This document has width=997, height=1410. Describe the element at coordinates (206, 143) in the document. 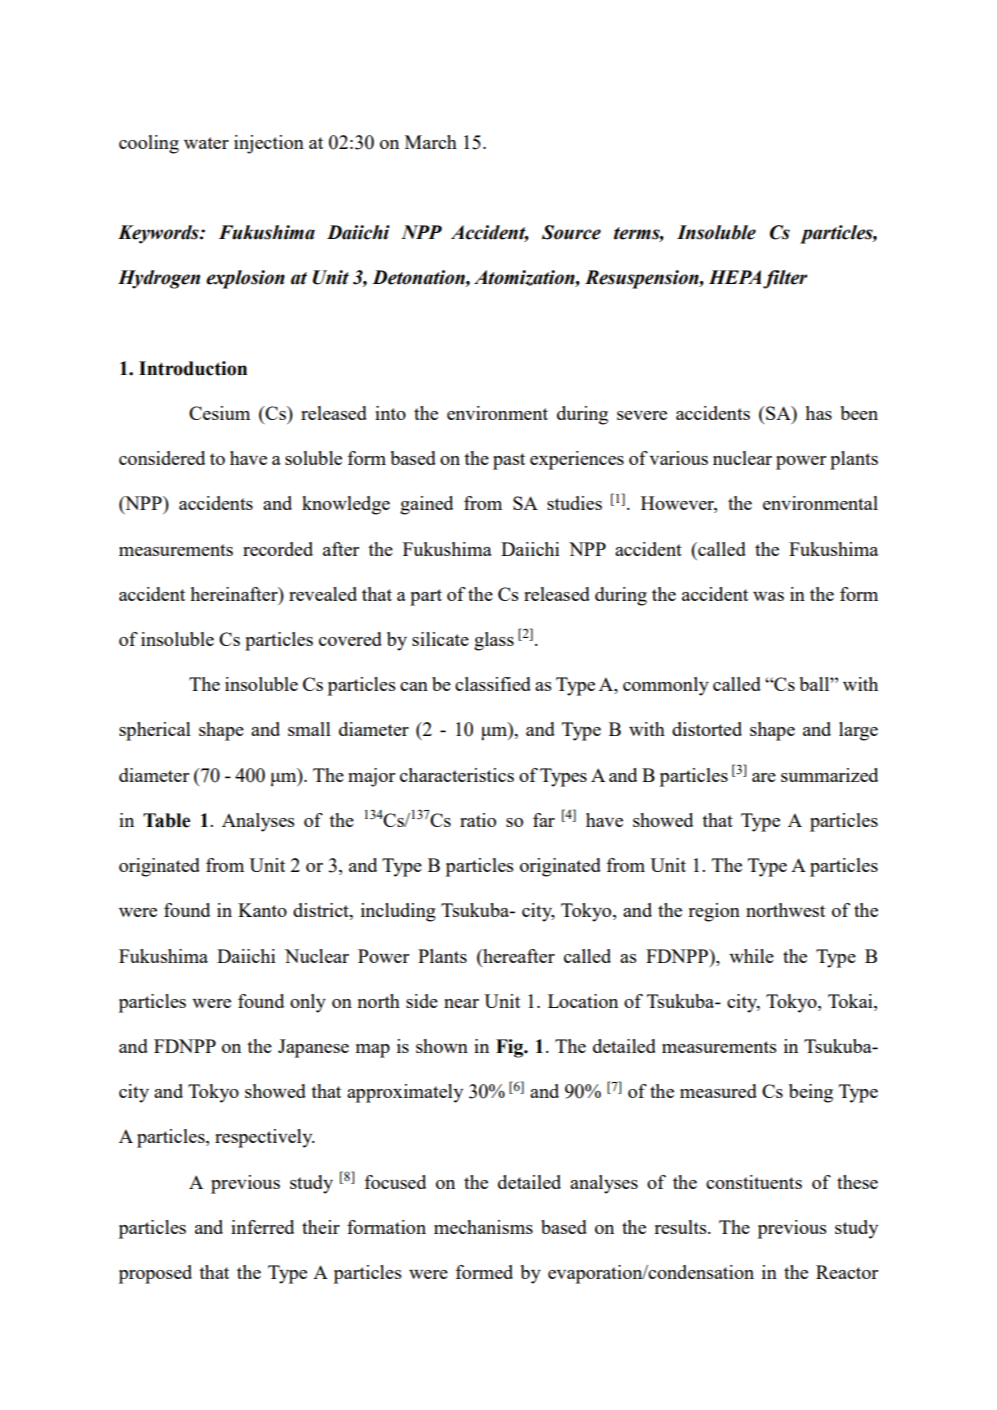

I see `water` at that location.
